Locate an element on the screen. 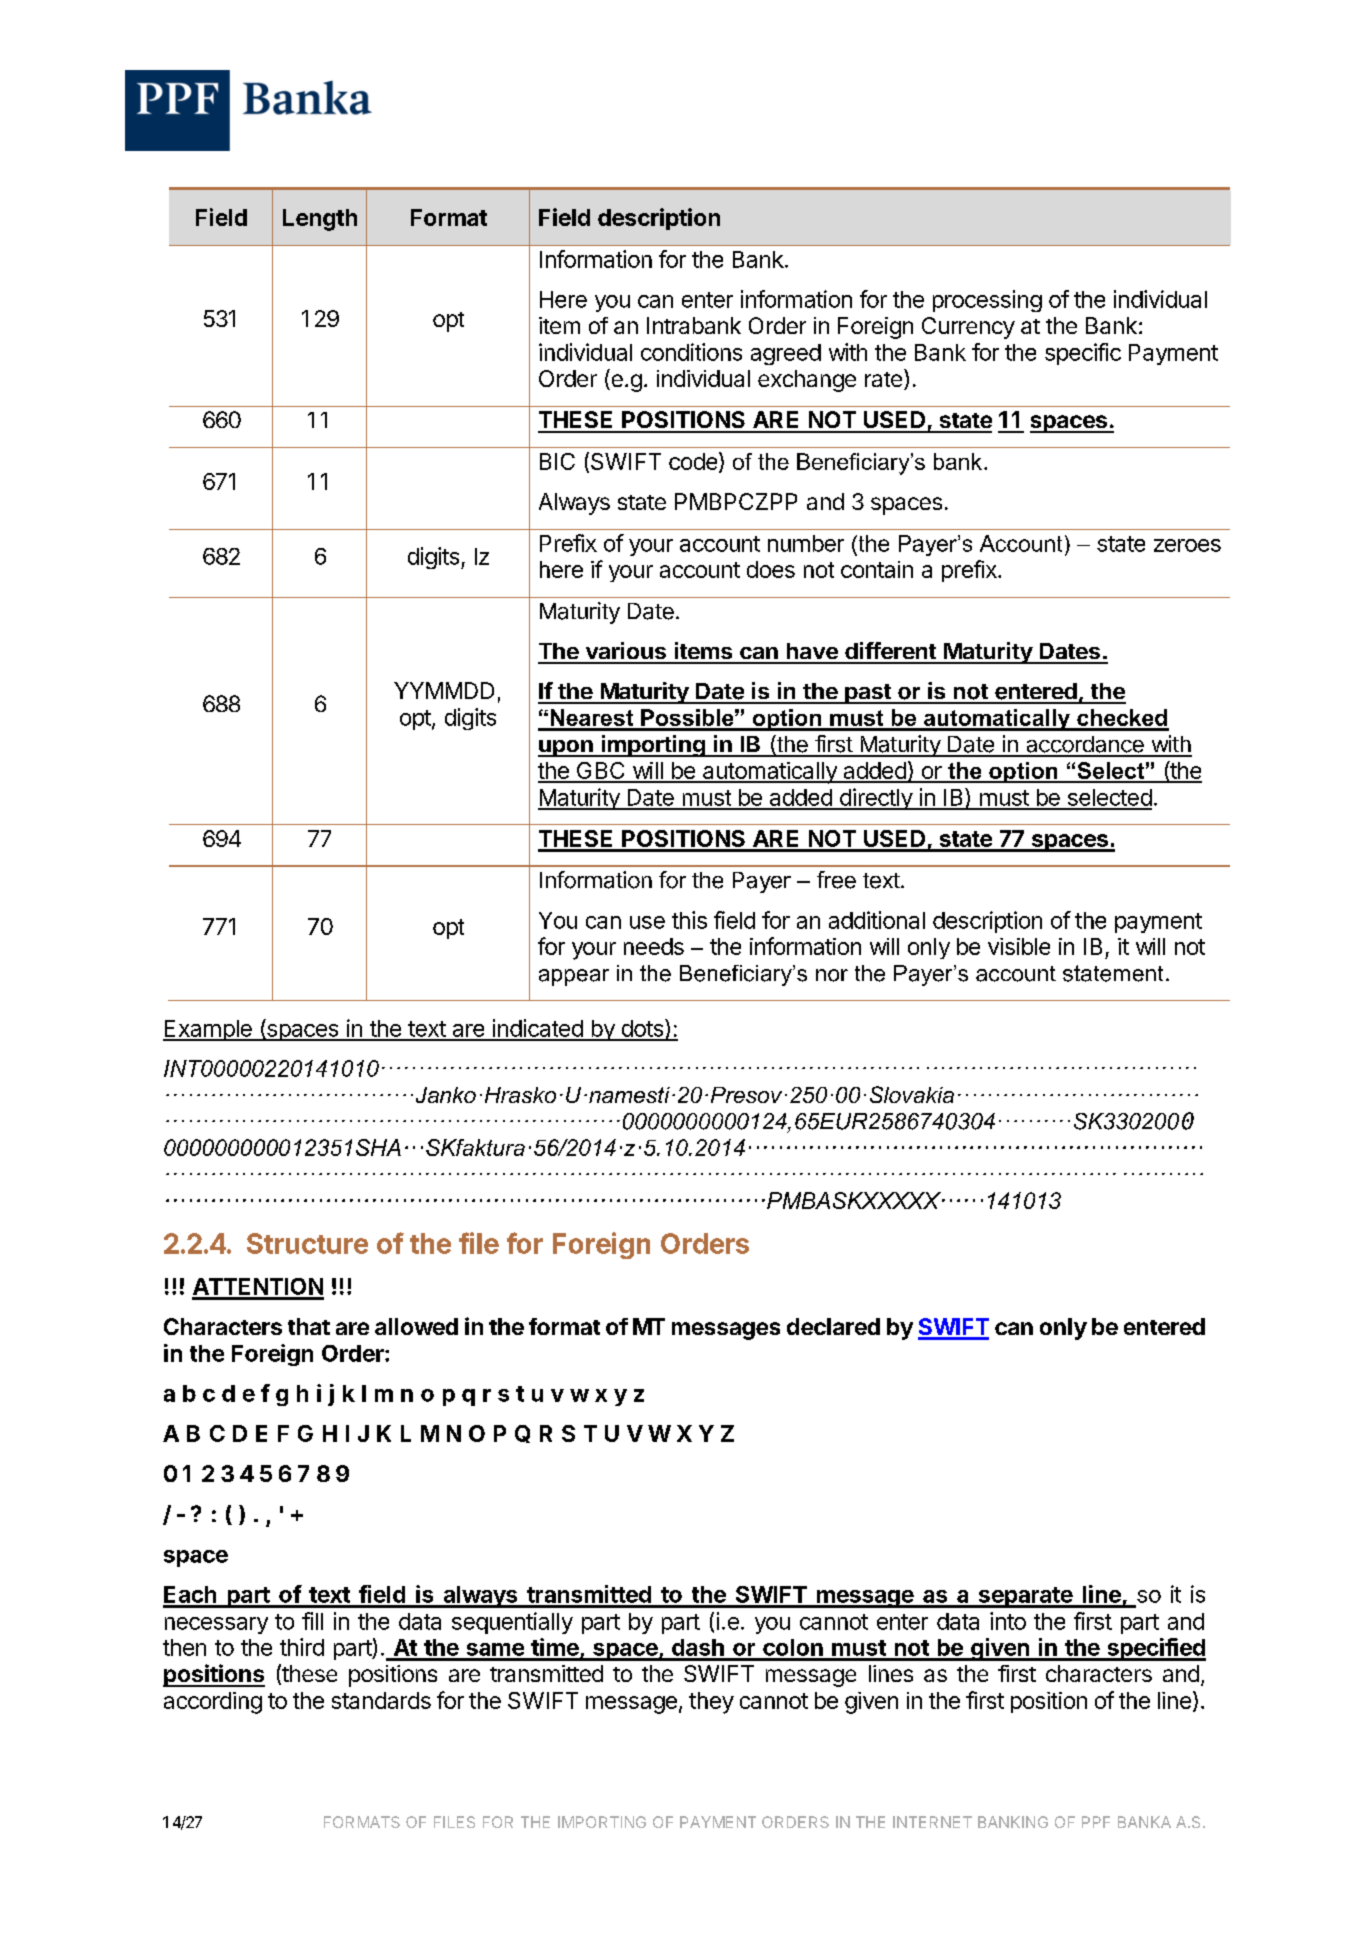 The height and width of the screenshot is (1936, 1369). they is located at coordinates (711, 1703).
